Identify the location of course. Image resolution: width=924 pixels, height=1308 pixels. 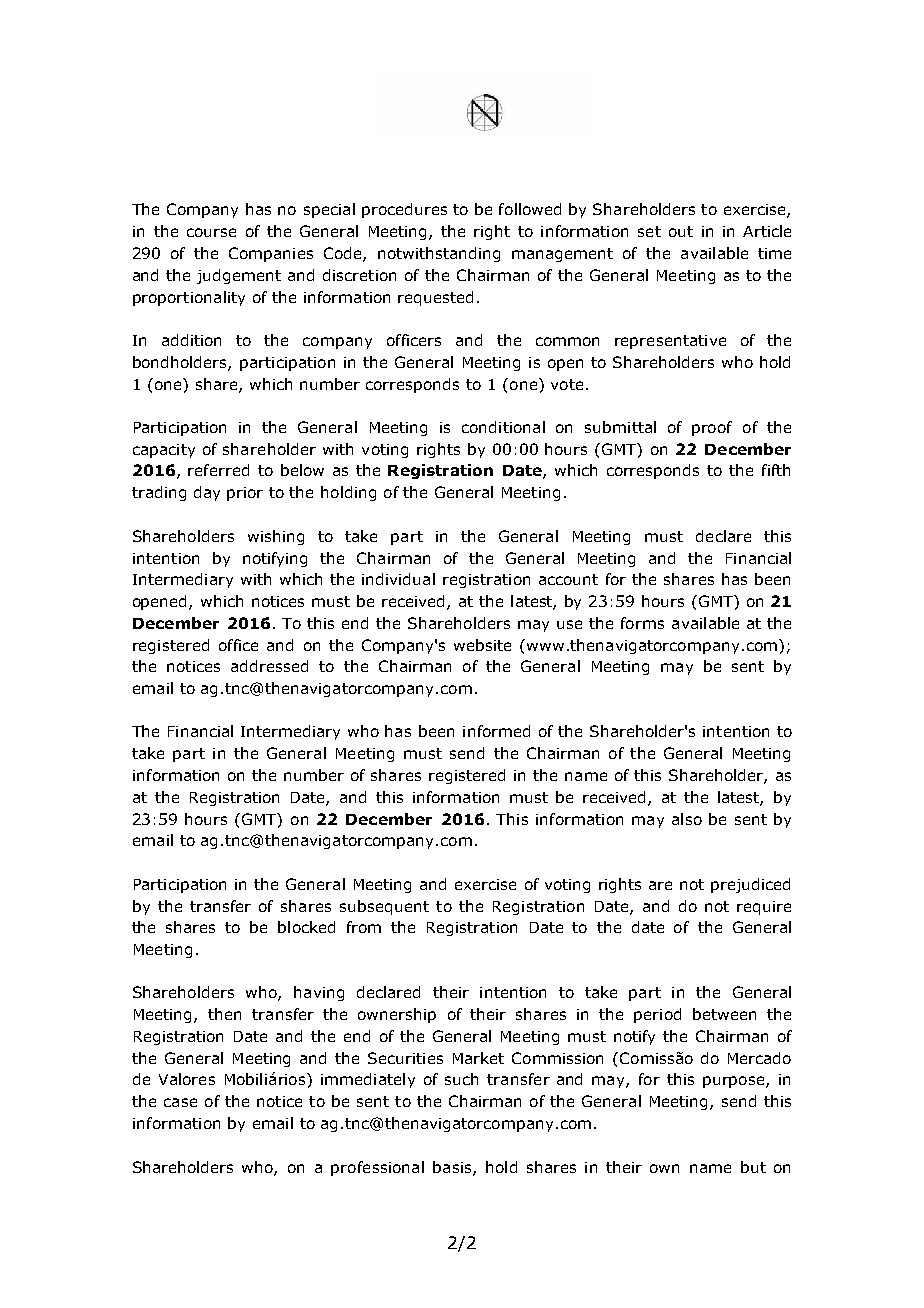
(211, 232).
